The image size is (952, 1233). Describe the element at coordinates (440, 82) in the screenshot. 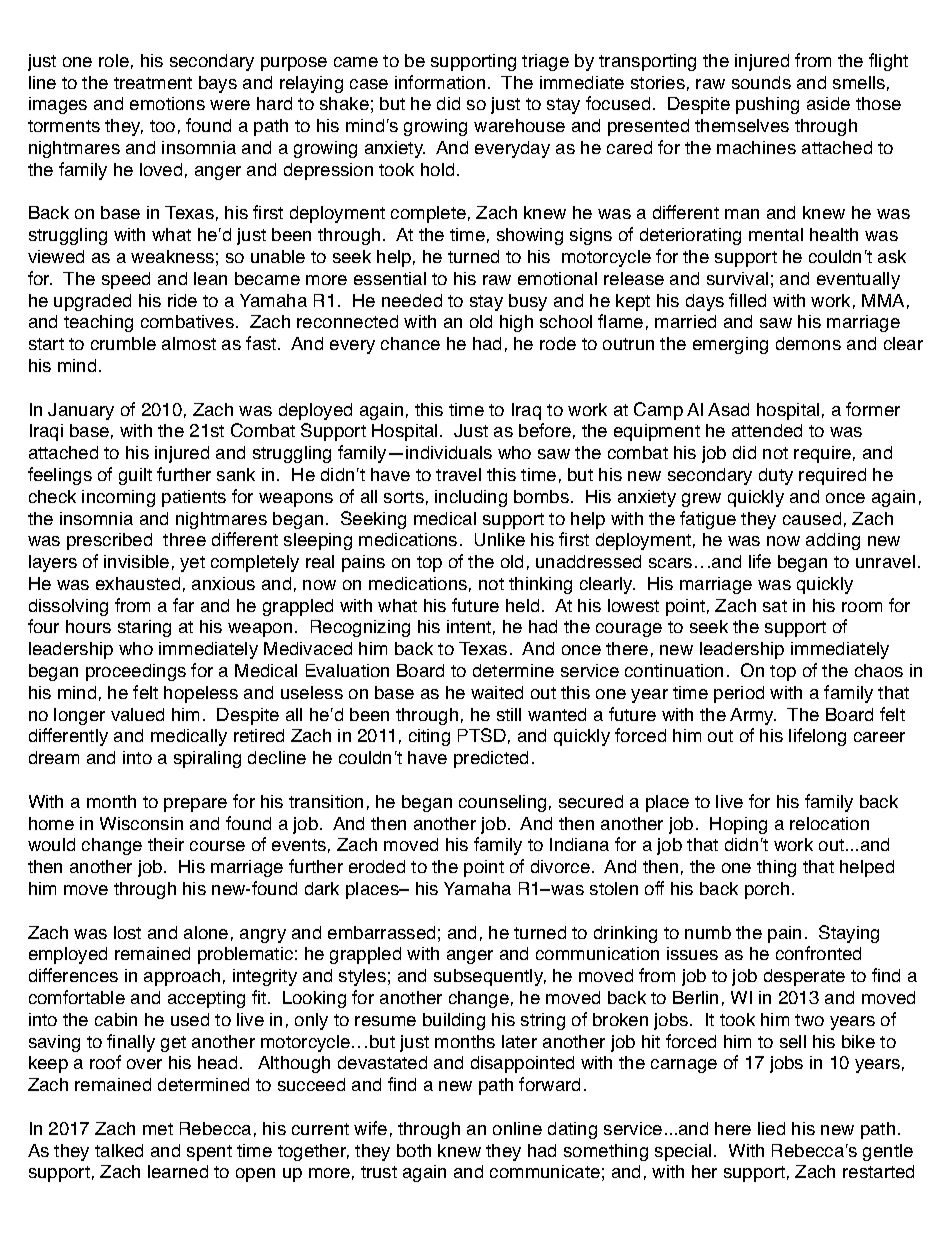

I see `information` at that location.
